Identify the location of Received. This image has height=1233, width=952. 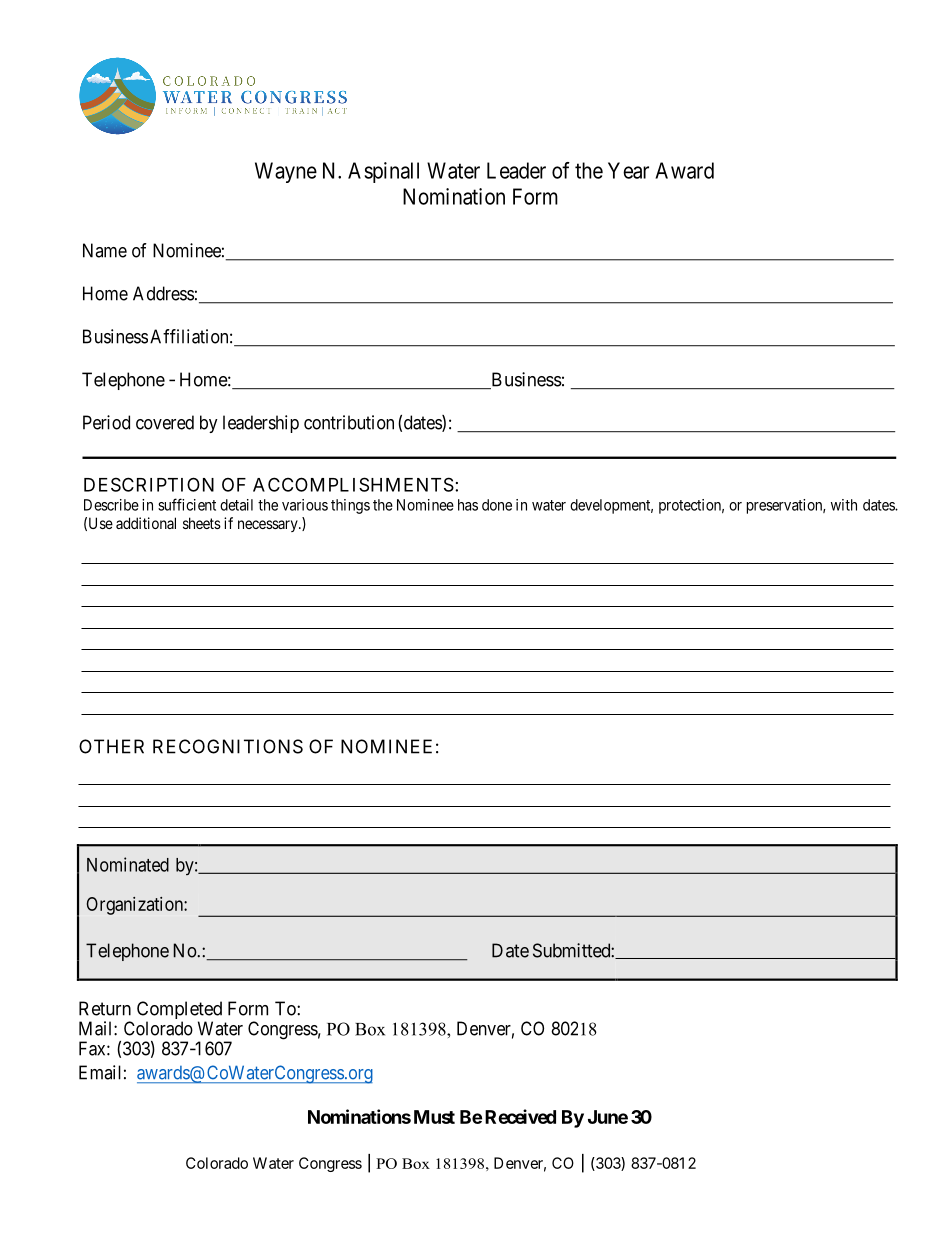
(520, 1116).
